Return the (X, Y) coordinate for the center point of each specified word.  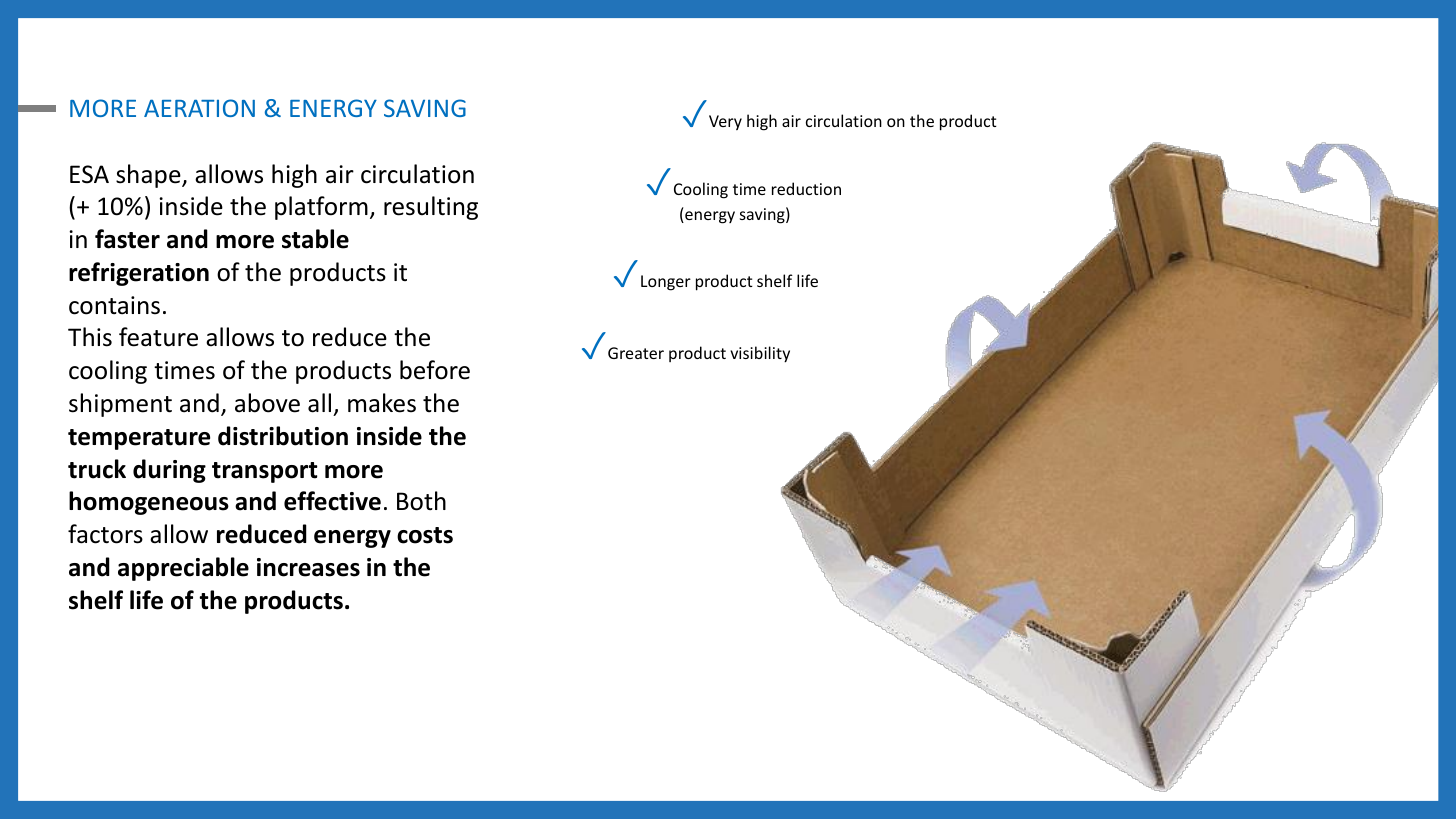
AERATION (199, 108)
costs (425, 535)
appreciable (183, 569)
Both (421, 501)
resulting (431, 208)
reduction (806, 188)
